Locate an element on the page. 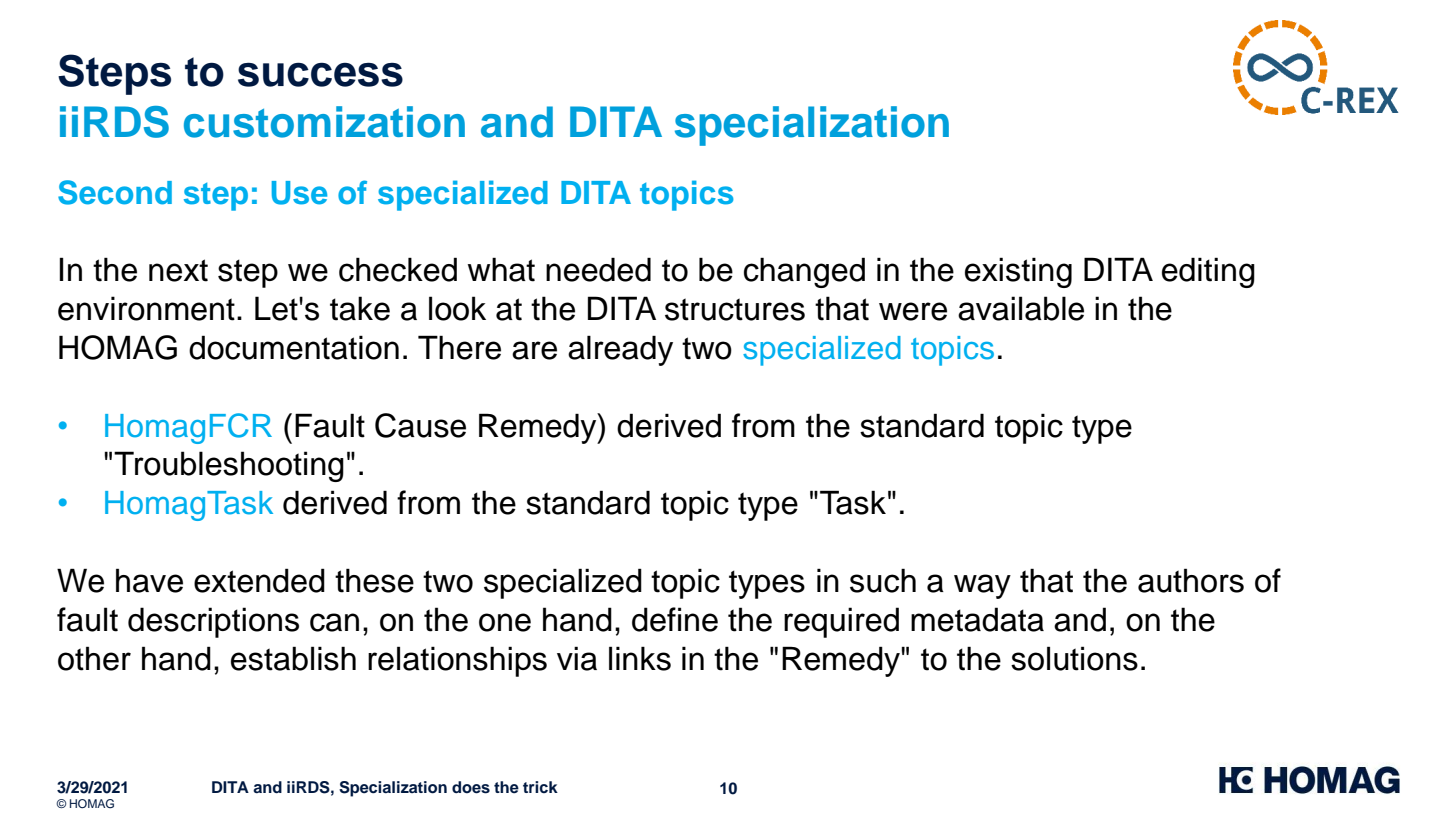  needed is located at coordinates (598, 269).
